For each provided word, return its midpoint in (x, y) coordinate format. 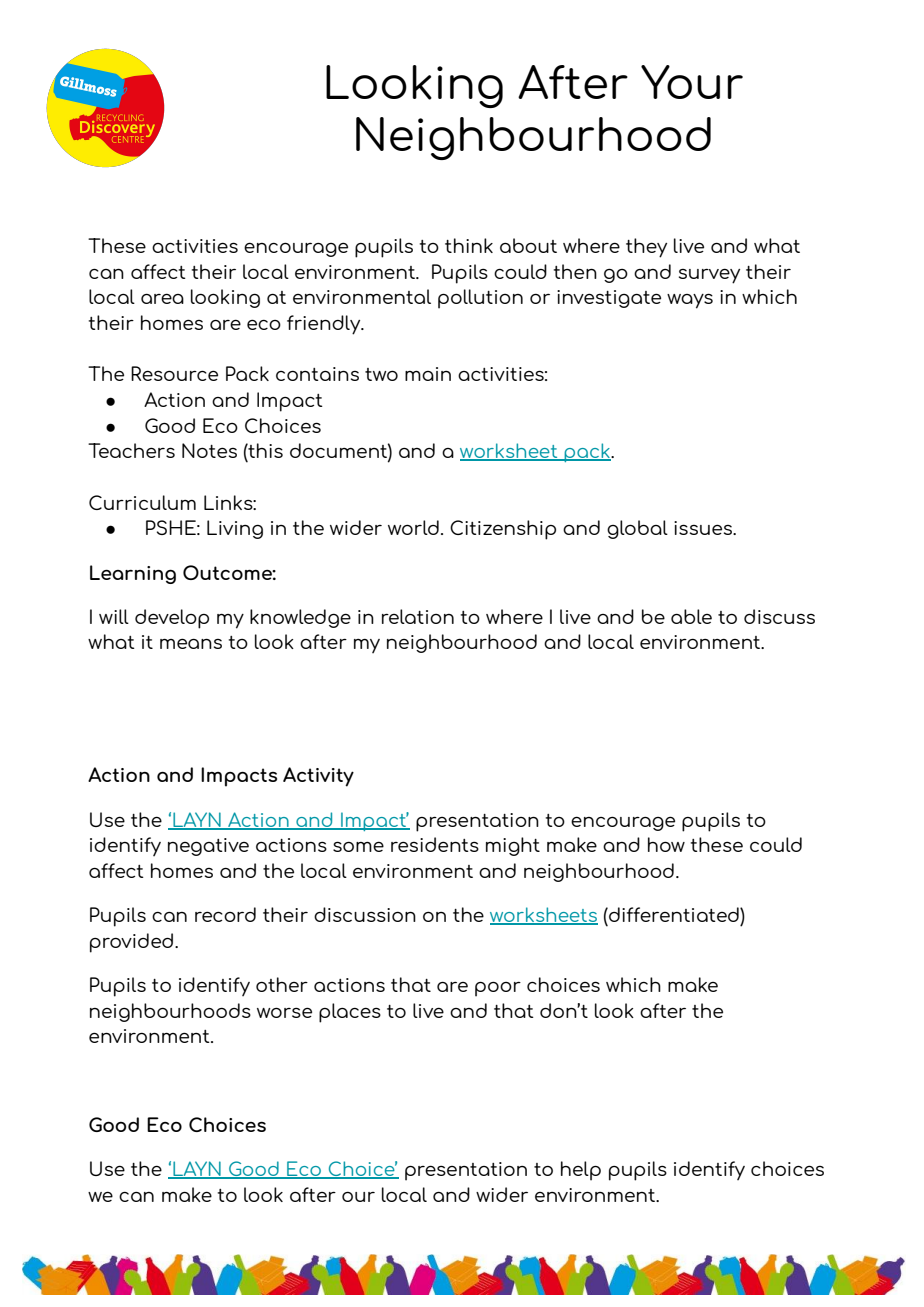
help (581, 1171)
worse (284, 1012)
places (350, 1013)
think (469, 245)
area (162, 298)
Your (692, 82)
